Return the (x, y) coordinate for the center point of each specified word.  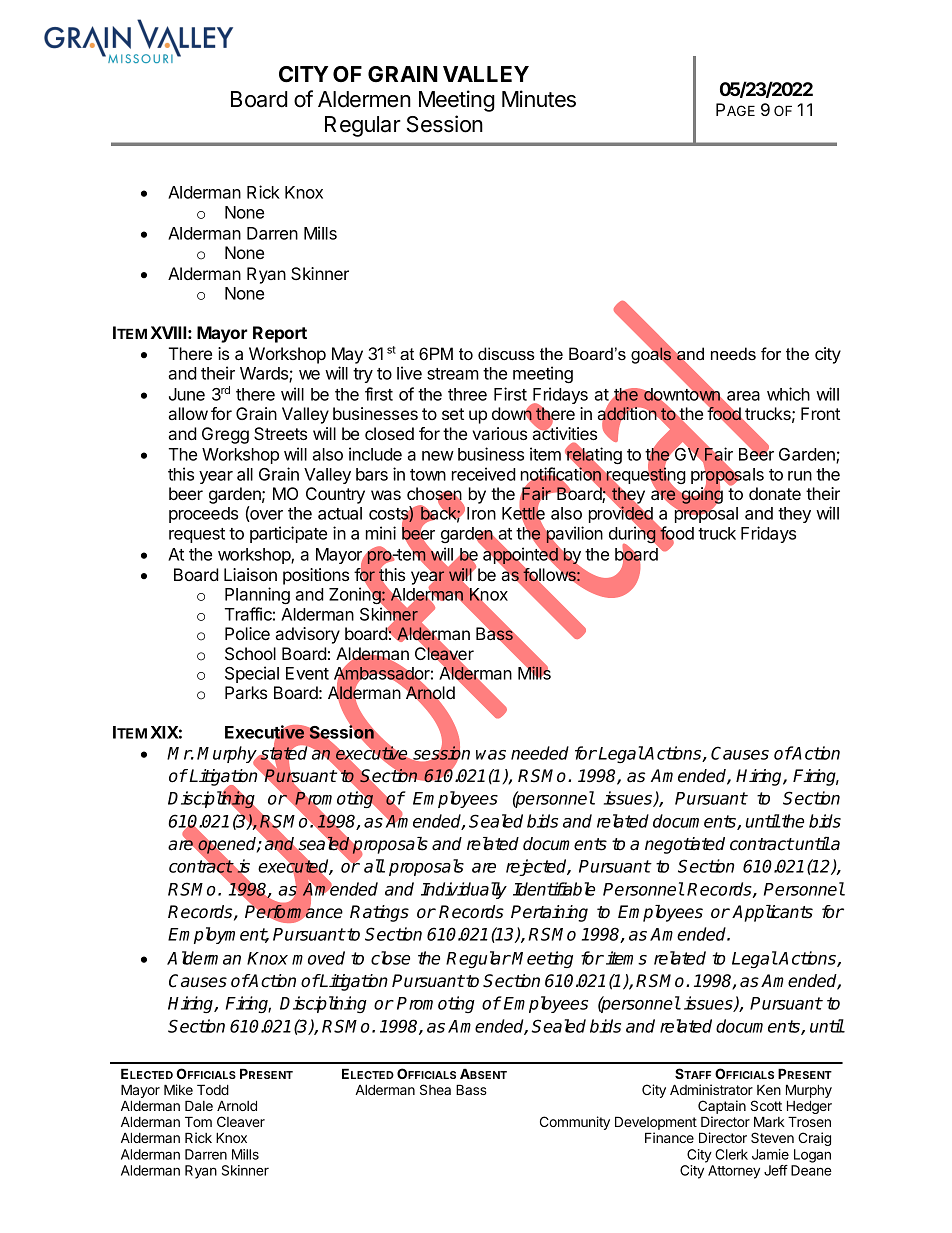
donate (775, 493)
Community (575, 1123)
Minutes (539, 99)
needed (540, 753)
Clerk (731, 1154)
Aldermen (364, 99)
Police (247, 633)
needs (733, 353)
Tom (198, 1121)
